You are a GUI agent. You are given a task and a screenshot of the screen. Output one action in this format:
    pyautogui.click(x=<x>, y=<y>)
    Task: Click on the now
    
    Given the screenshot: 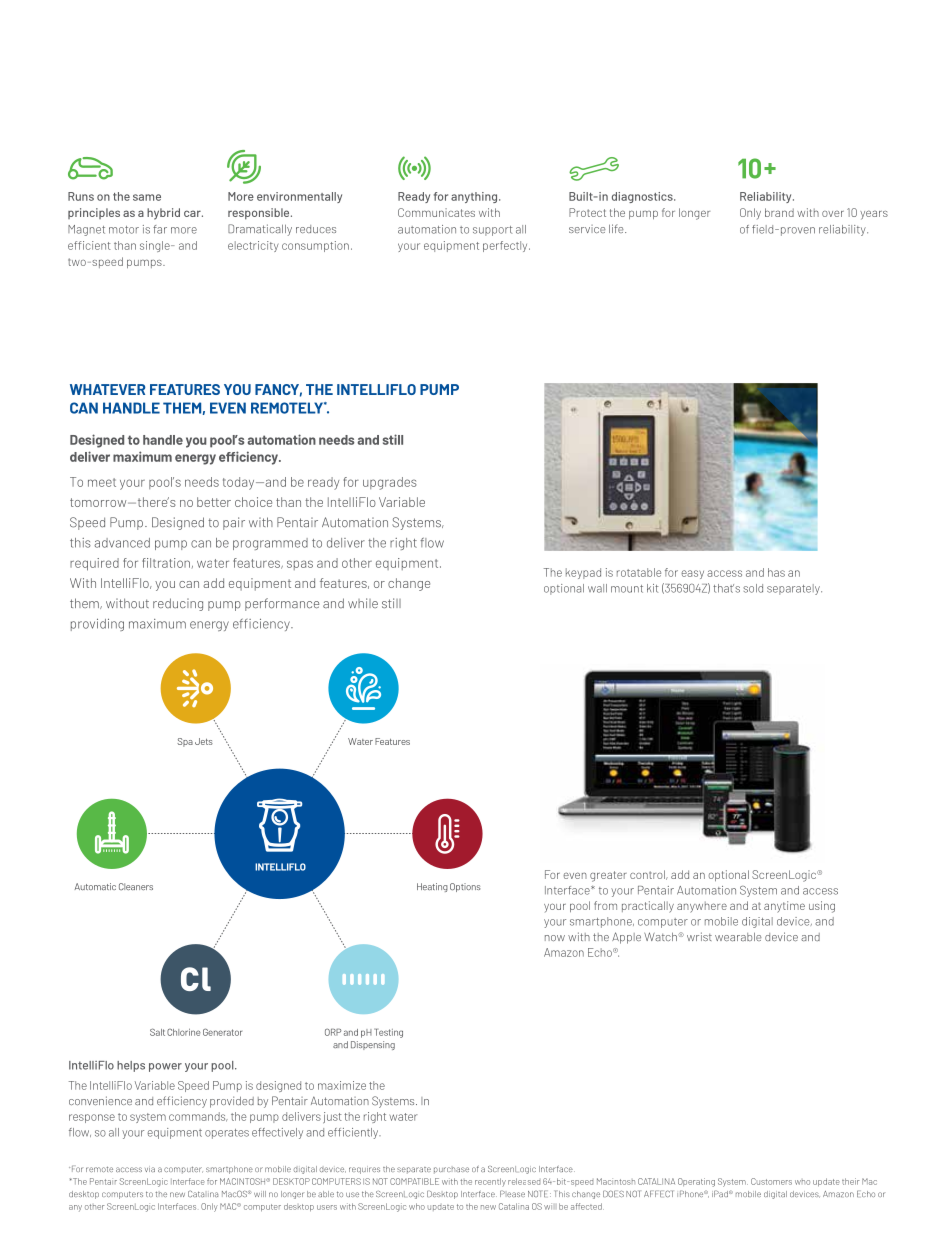 What is the action you would take?
    pyautogui.click(x=555, y=938)
